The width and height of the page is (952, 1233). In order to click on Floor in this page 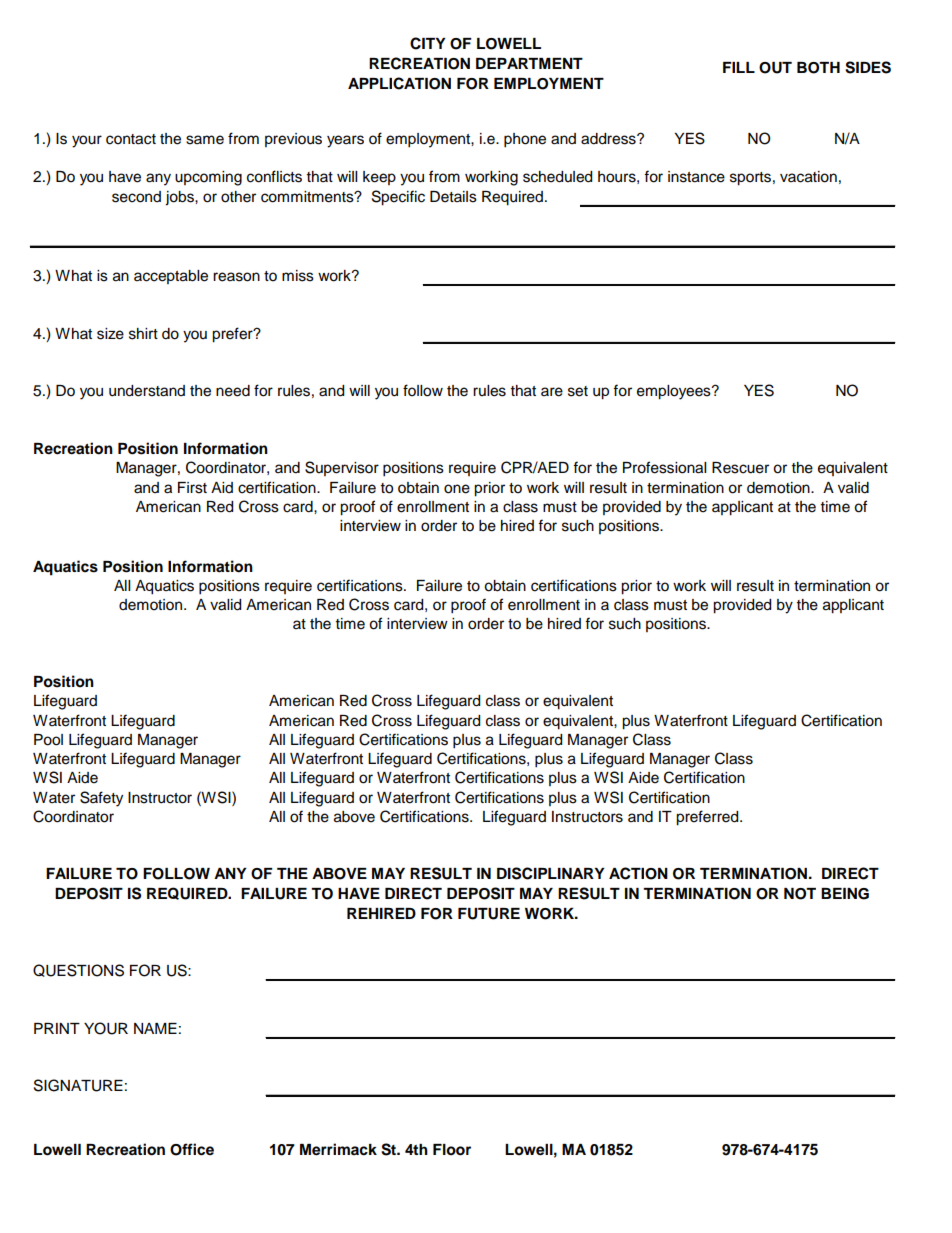, I will do `click(452, 1150)`.
